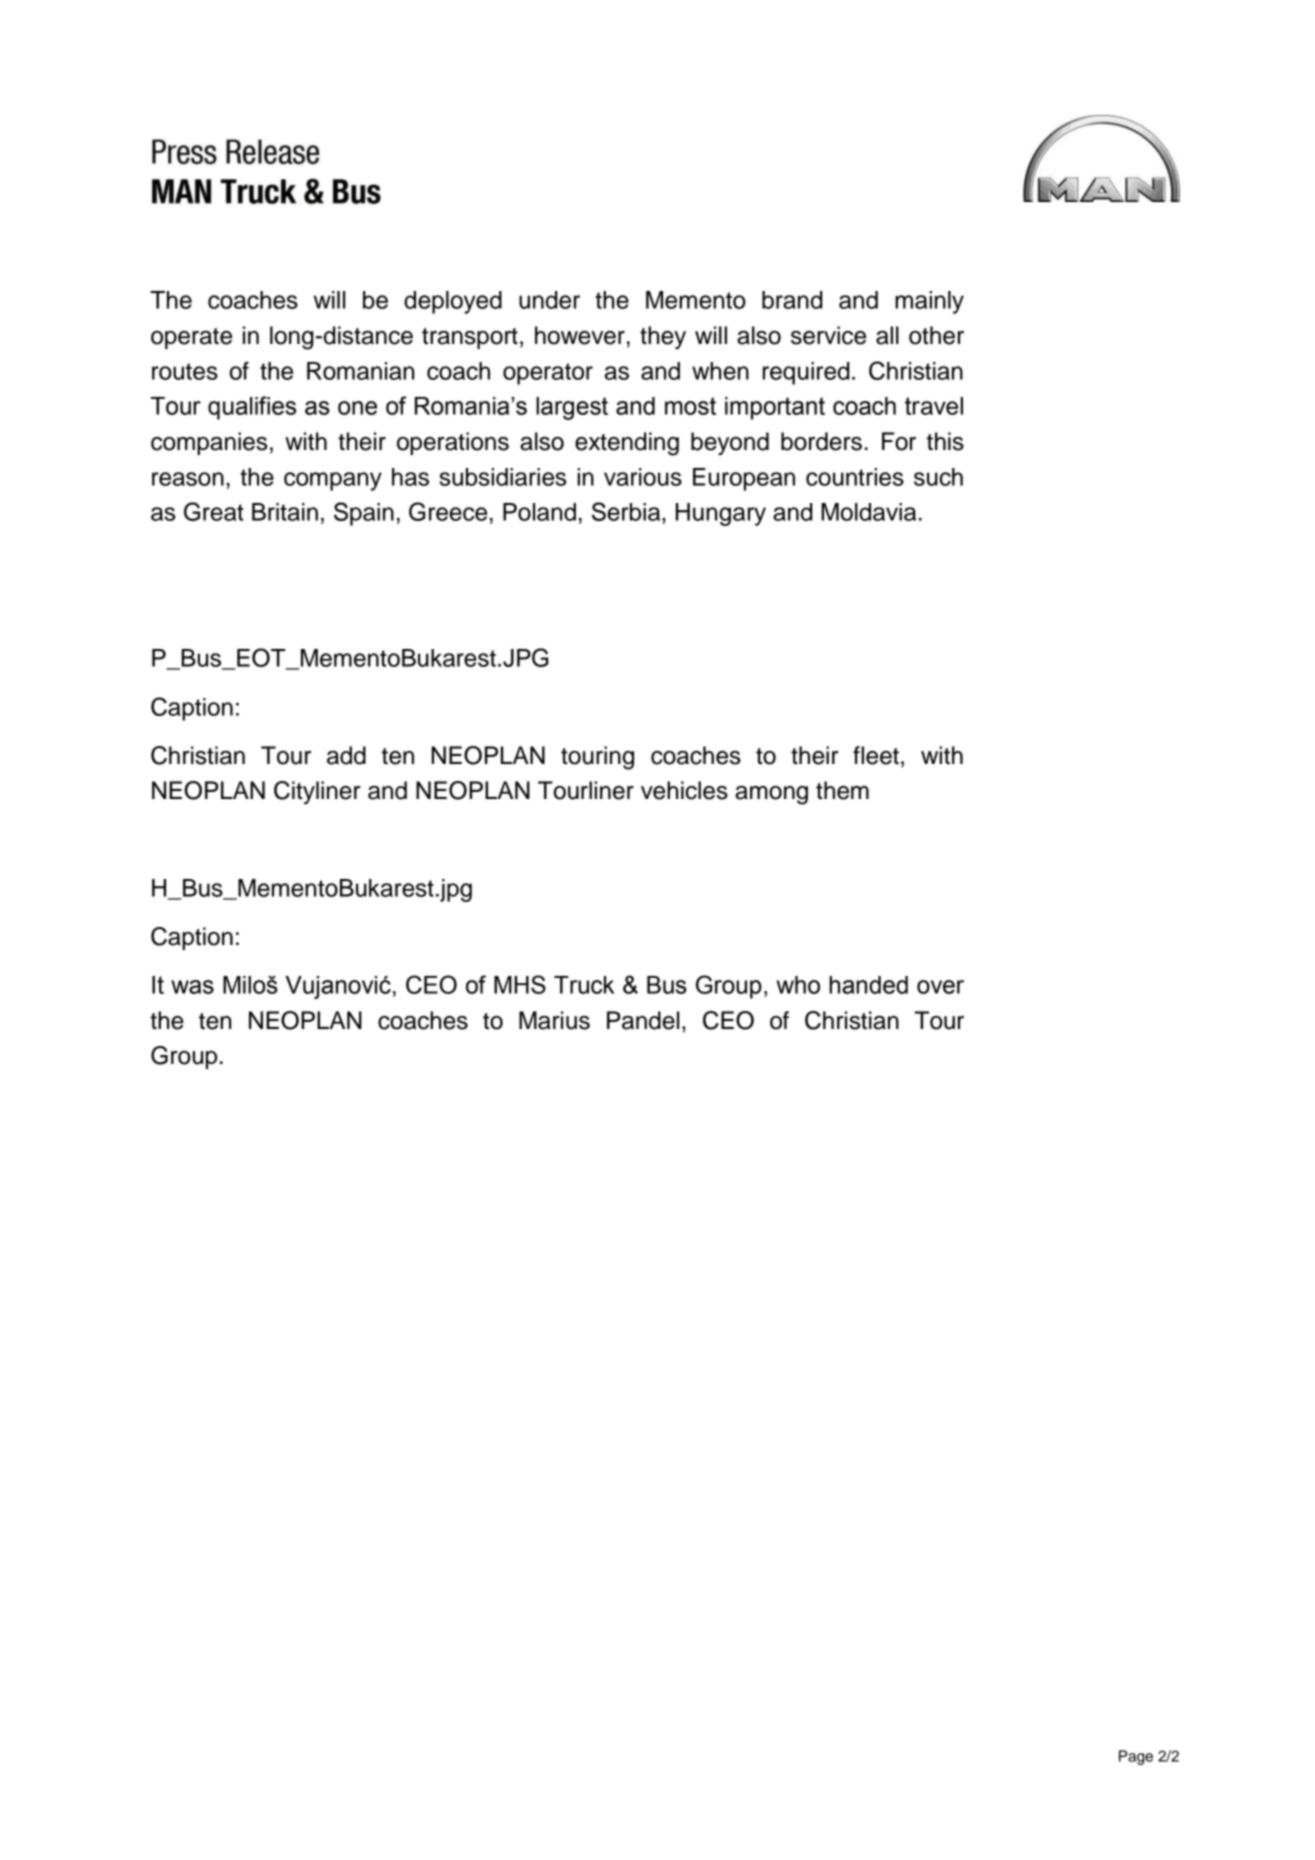 Image resolution: width=1315 pixels, height=1860 pixels. Describe the element at coordinates (252, 408) in the screenshot. I see `qualifies` at that location.
